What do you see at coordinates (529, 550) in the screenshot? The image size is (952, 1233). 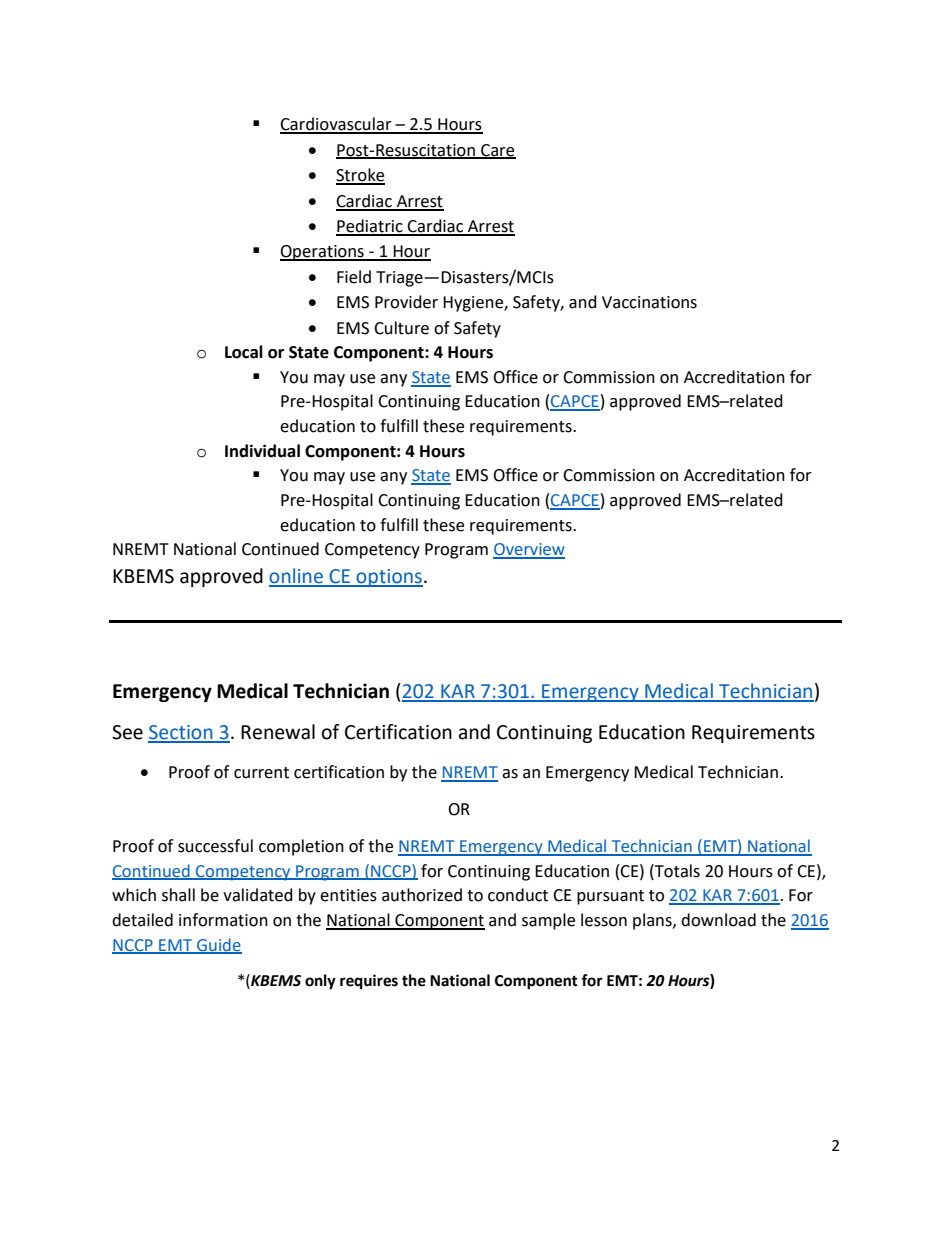 I see `Overview` at bounding box center [529, 550].
